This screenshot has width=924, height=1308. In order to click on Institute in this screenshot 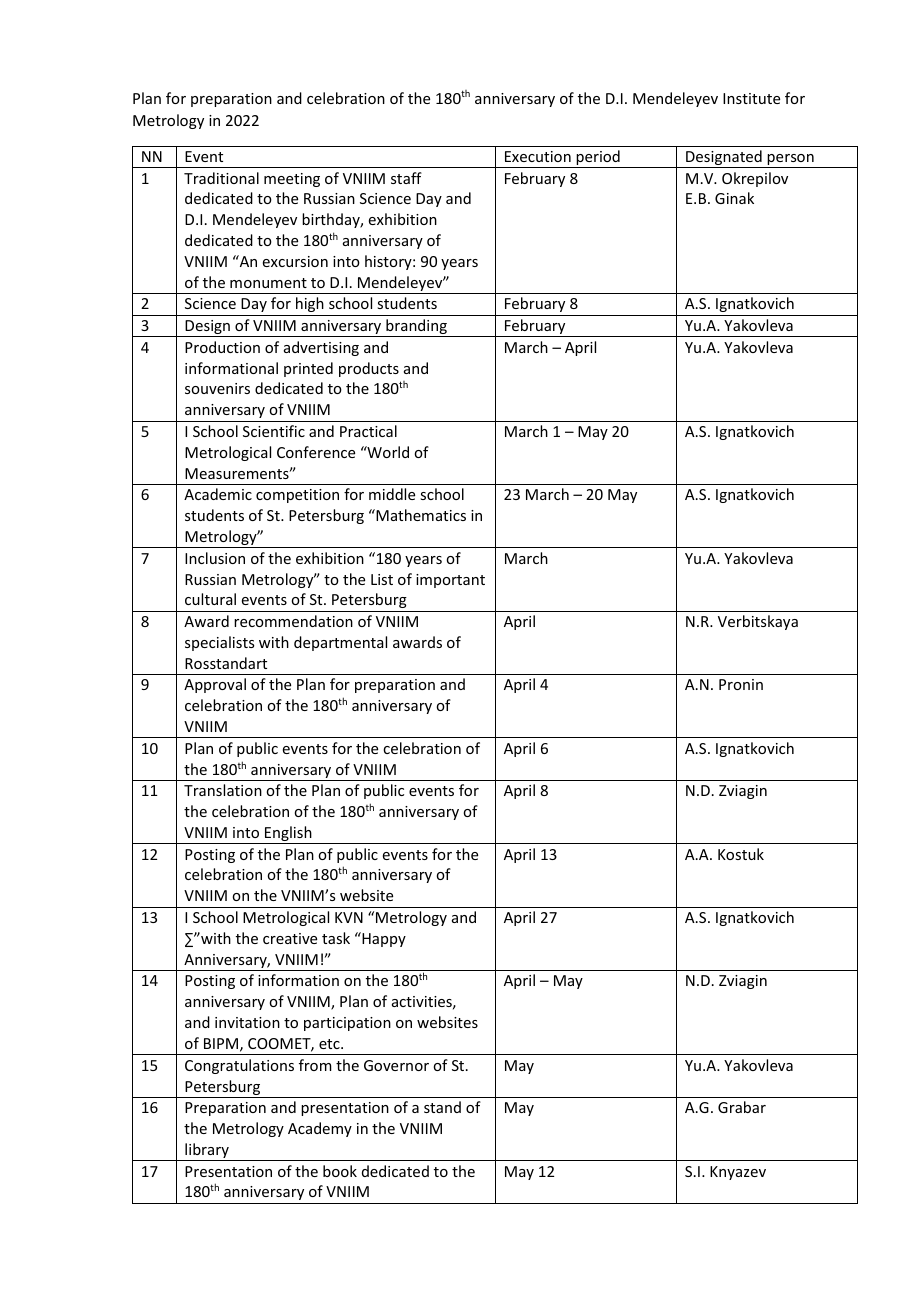, I will do `click(751, 98)`.
